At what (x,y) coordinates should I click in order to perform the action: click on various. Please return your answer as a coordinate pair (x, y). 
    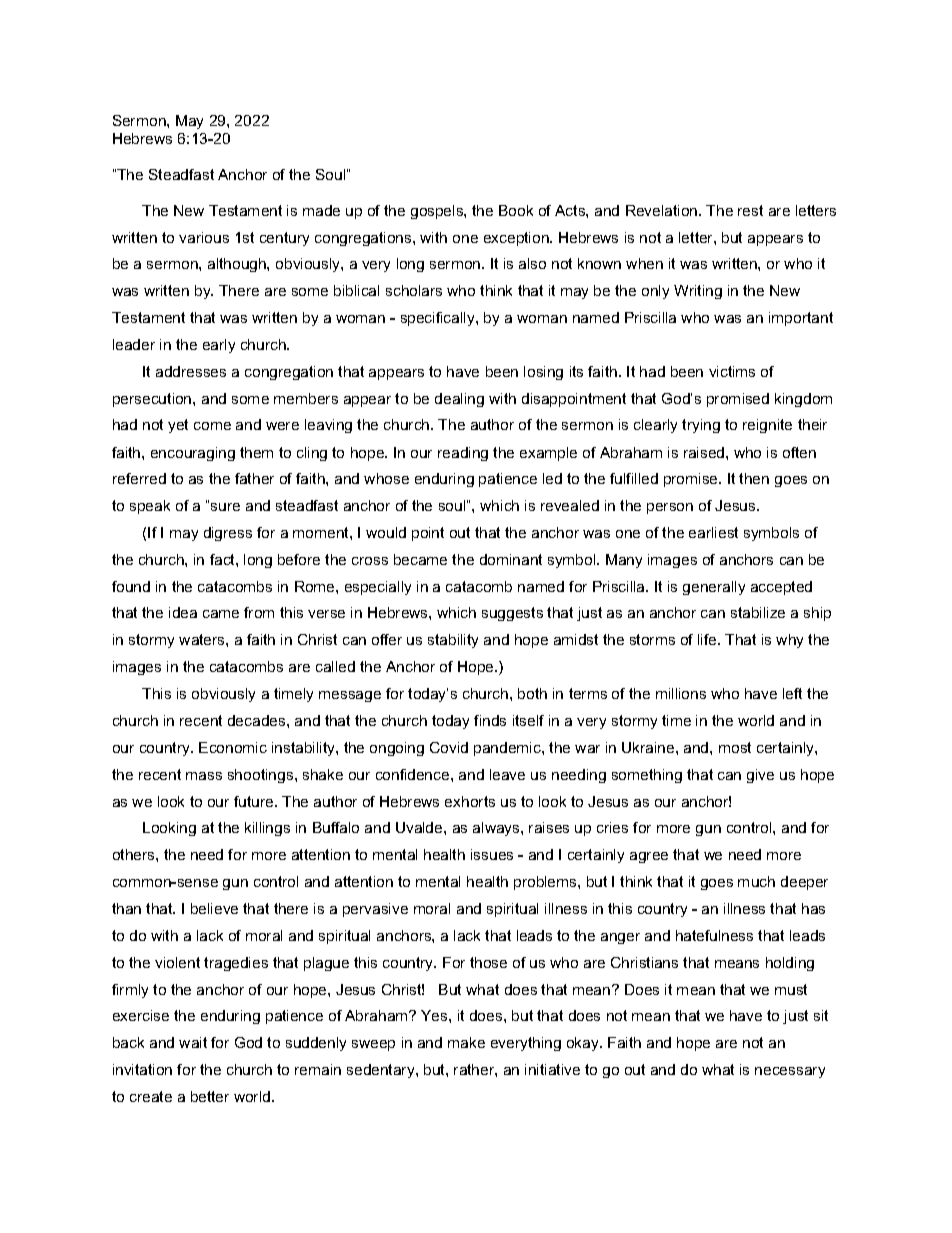
    Looking at the image, I should click on (204, 237).
